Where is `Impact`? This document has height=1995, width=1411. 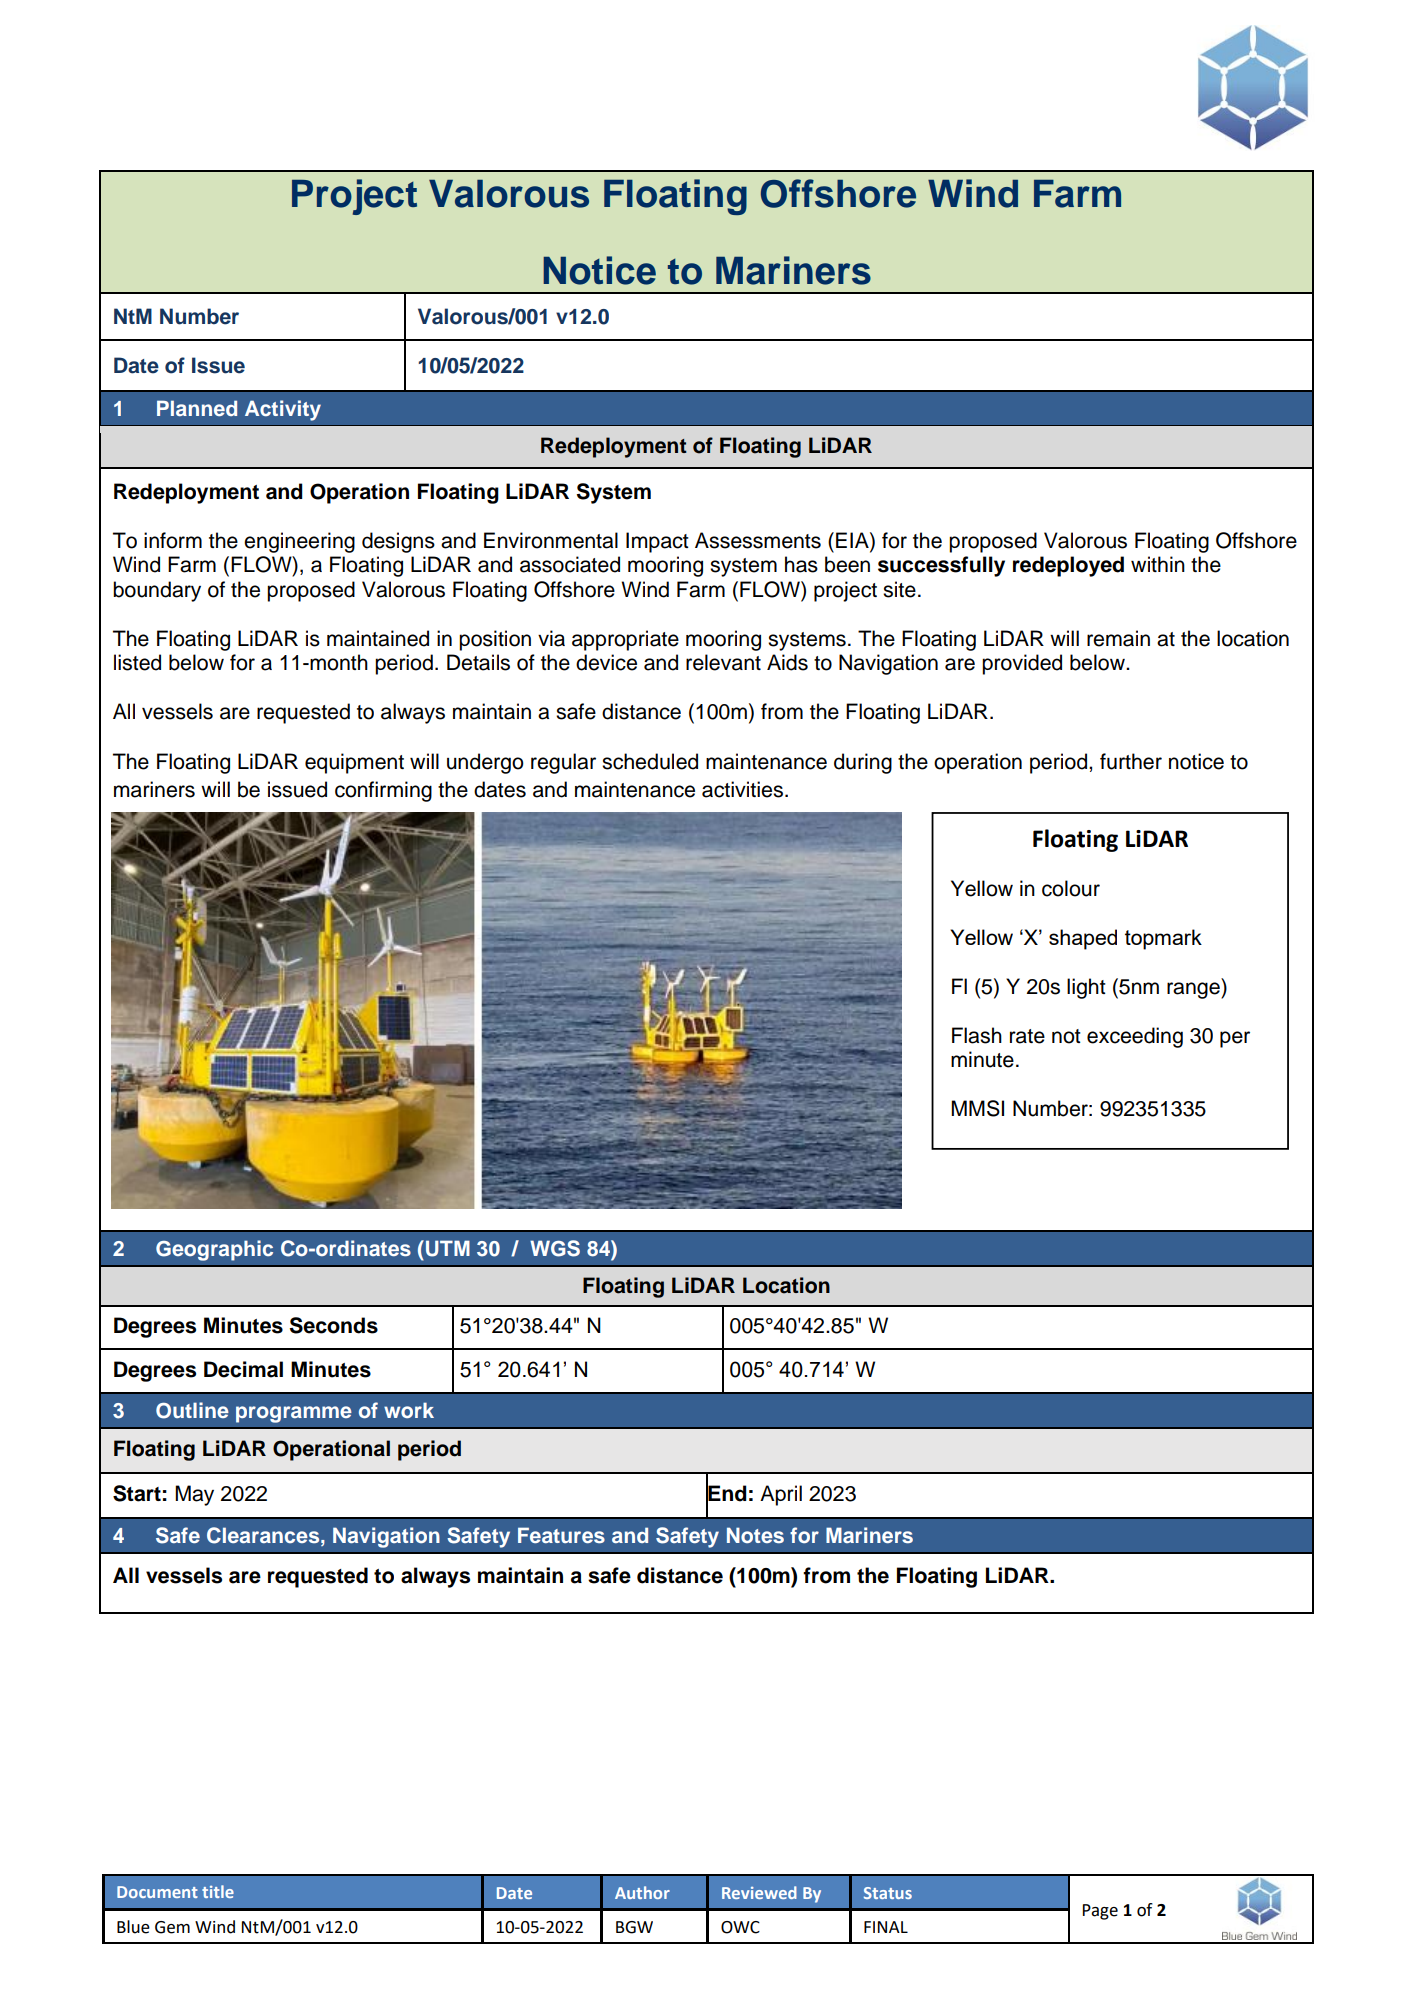 Impact is located at coordinates (657, 542).
